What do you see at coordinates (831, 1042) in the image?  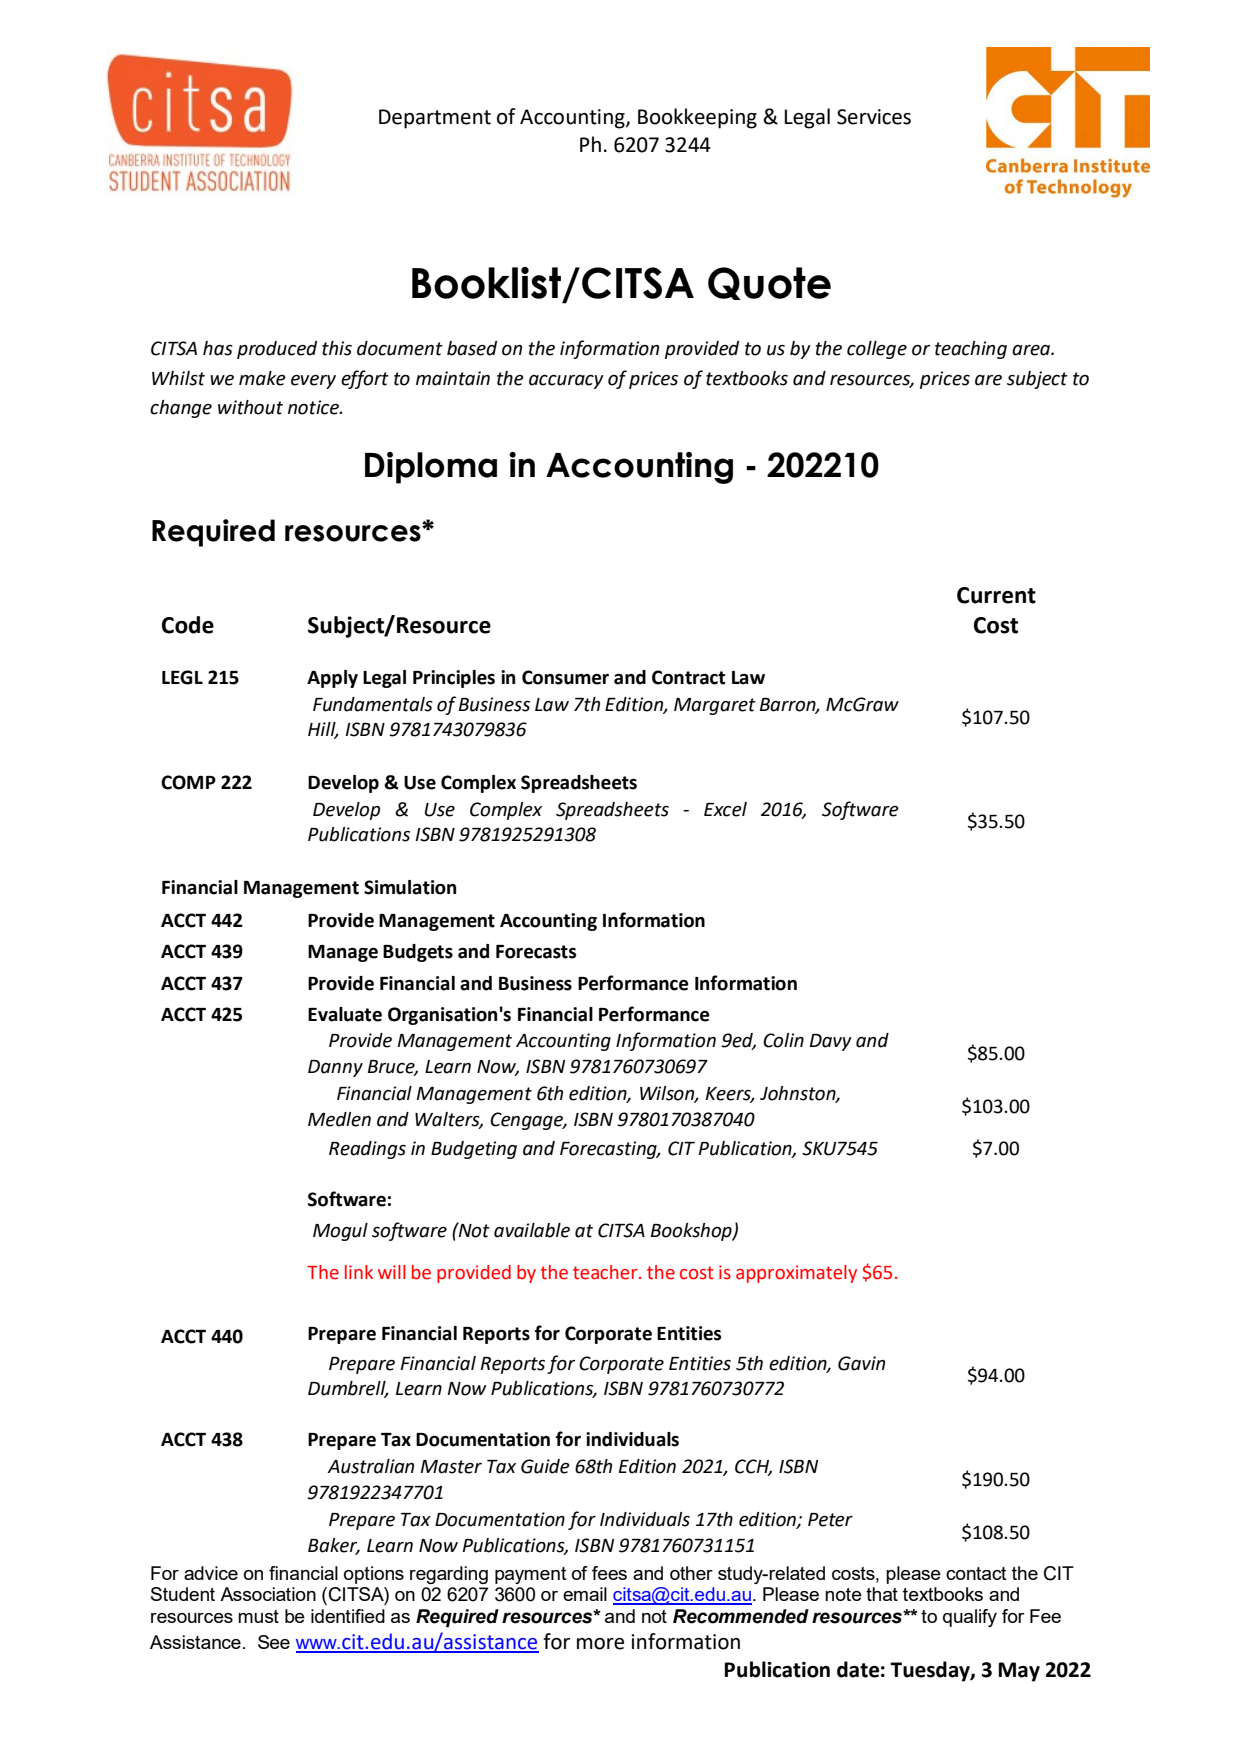 I see `Davy` at bounding box center [831, 1042].
